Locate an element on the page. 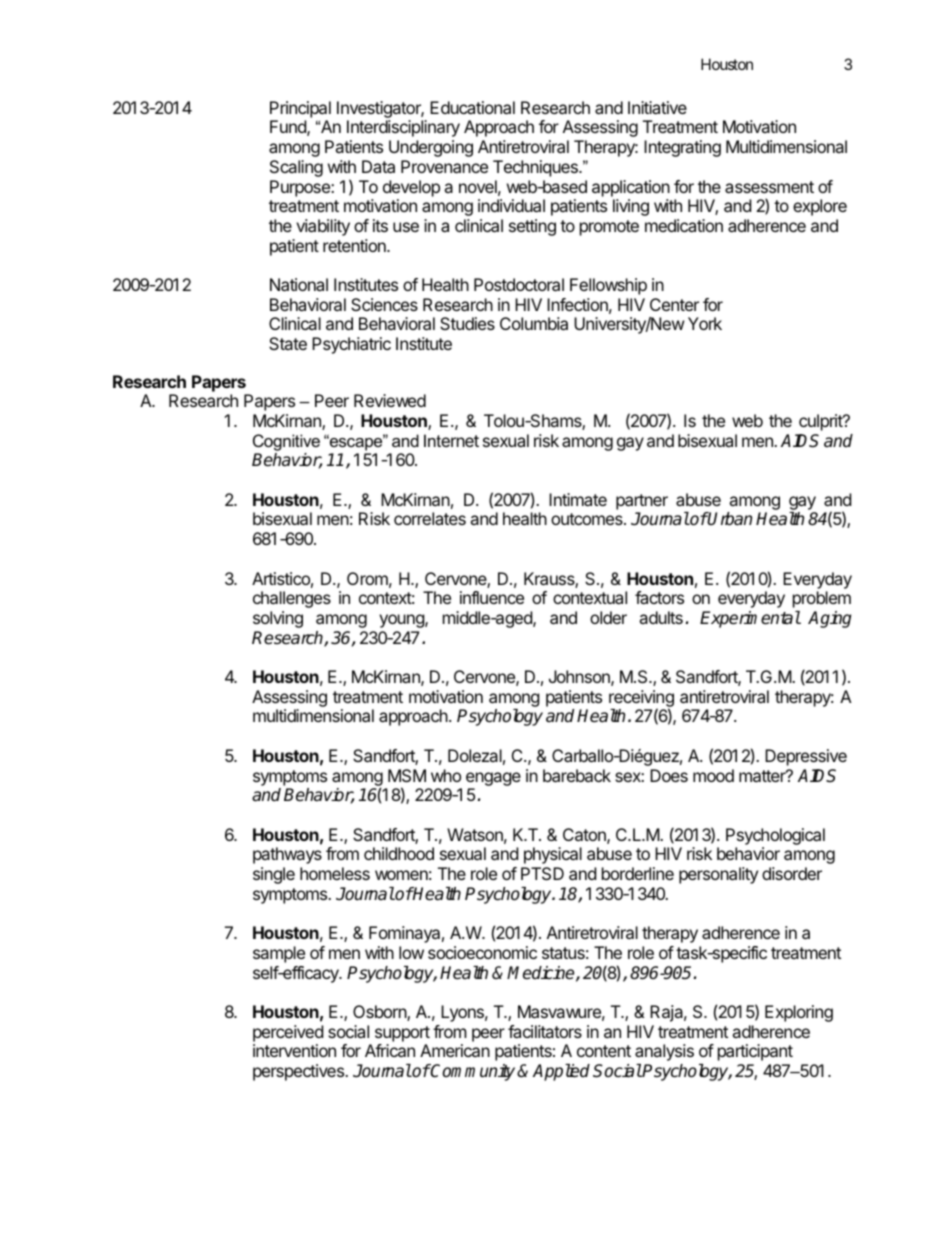 This document has width=952, height=1233. escape is located at coordinates (356, 443).
